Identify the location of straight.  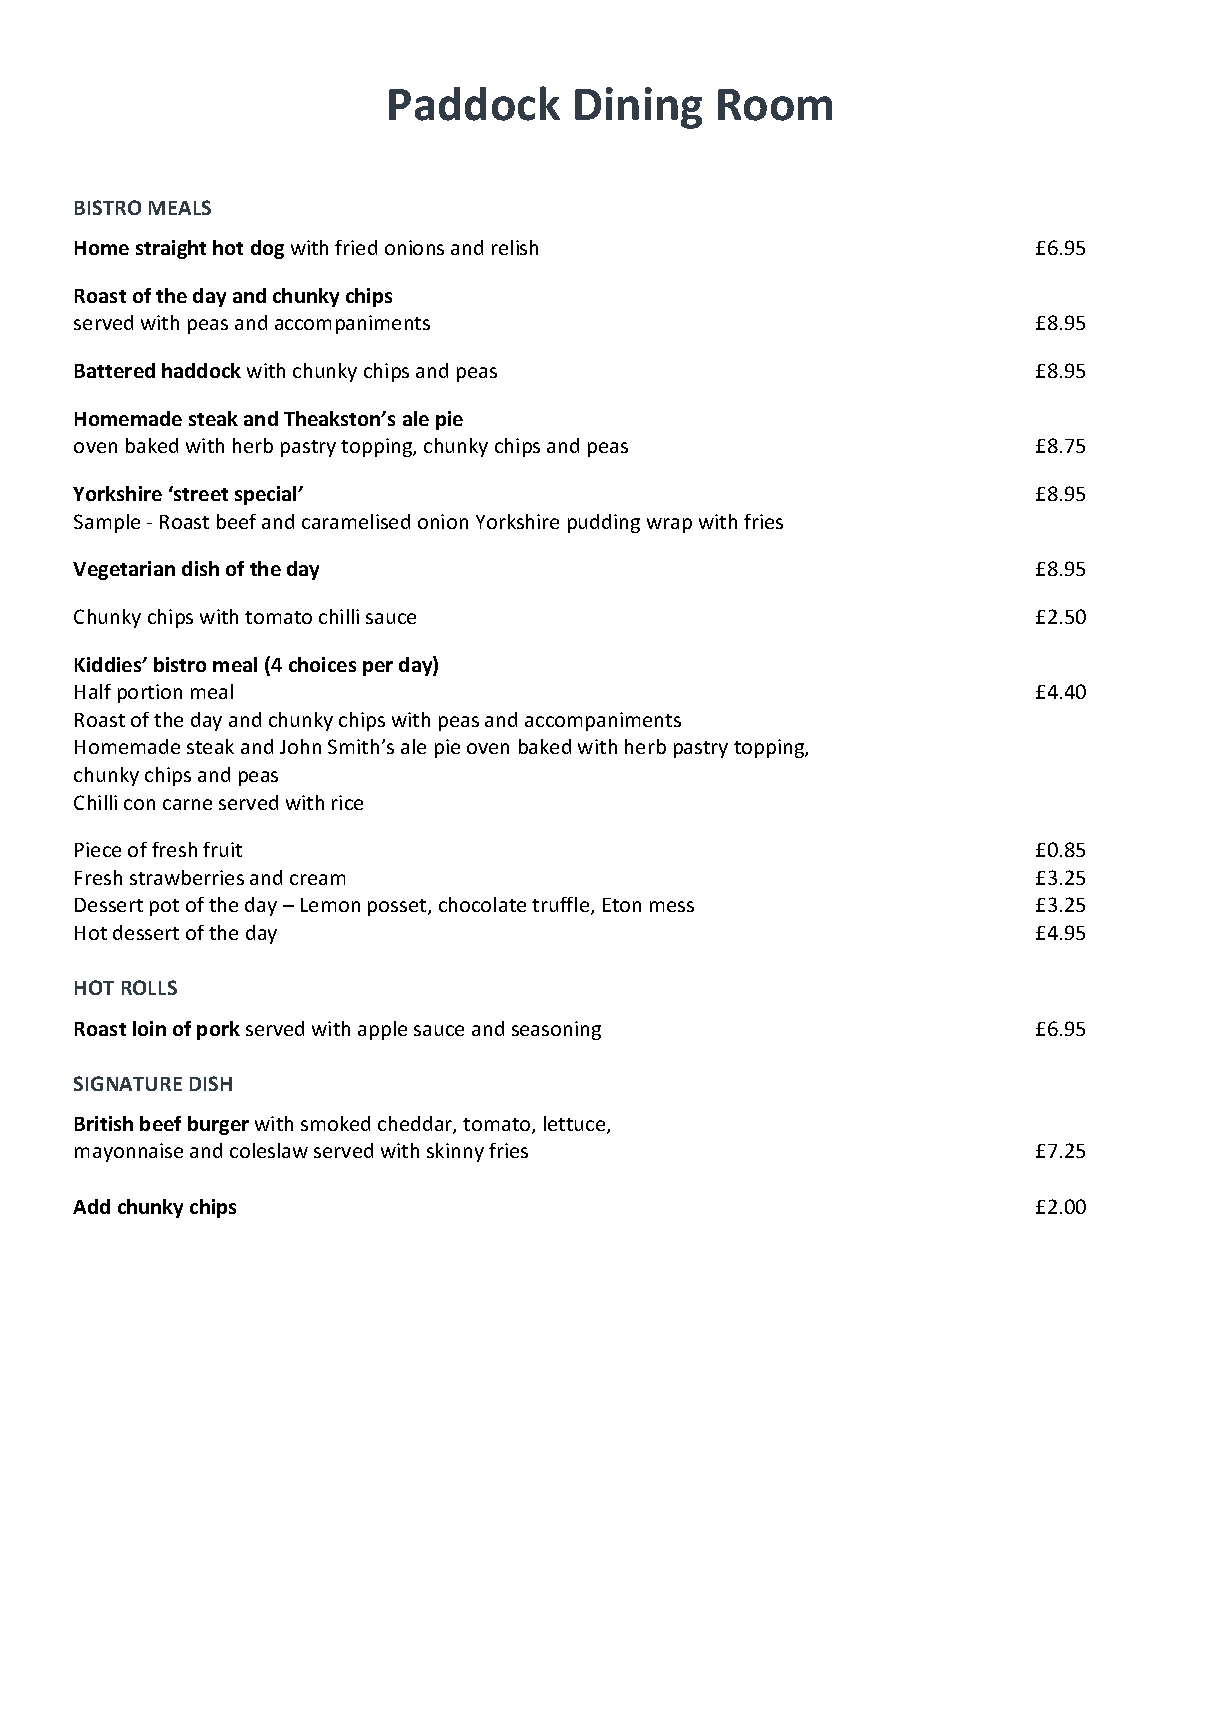
(171, 249).
